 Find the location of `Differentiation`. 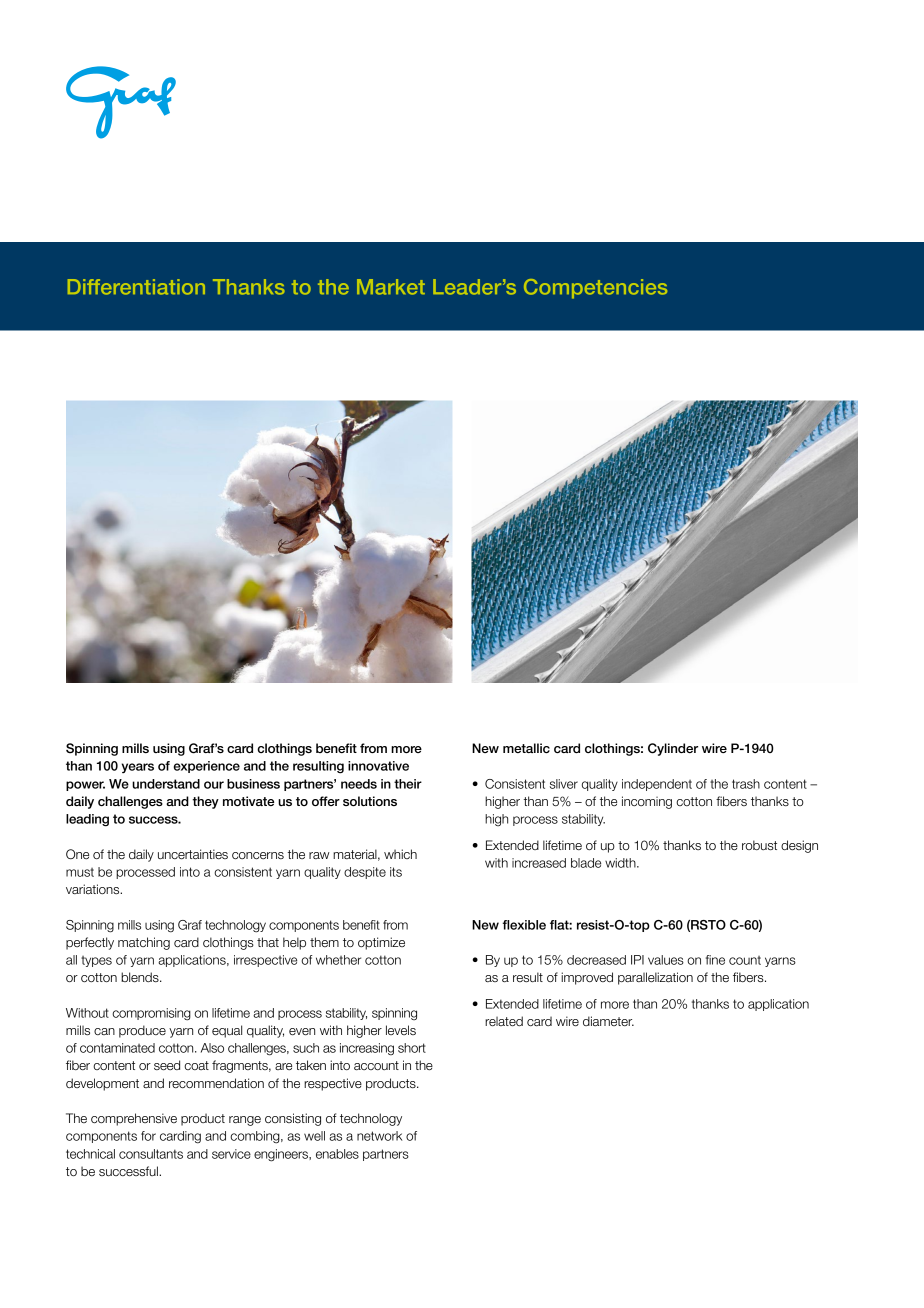

Differentiation is located at coordinates (136, 287).
